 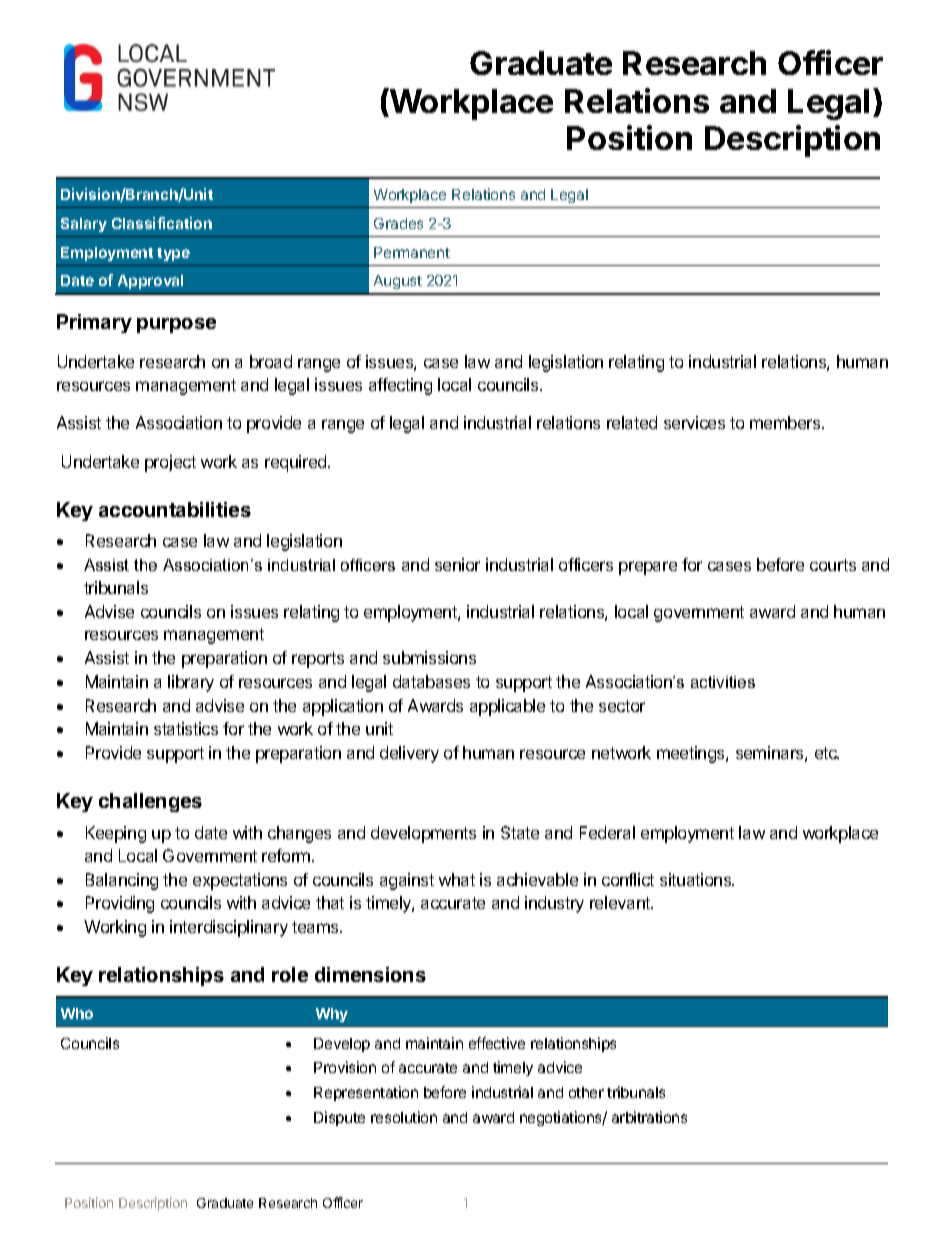 I want to click on type, so click(x=173, y=254).
